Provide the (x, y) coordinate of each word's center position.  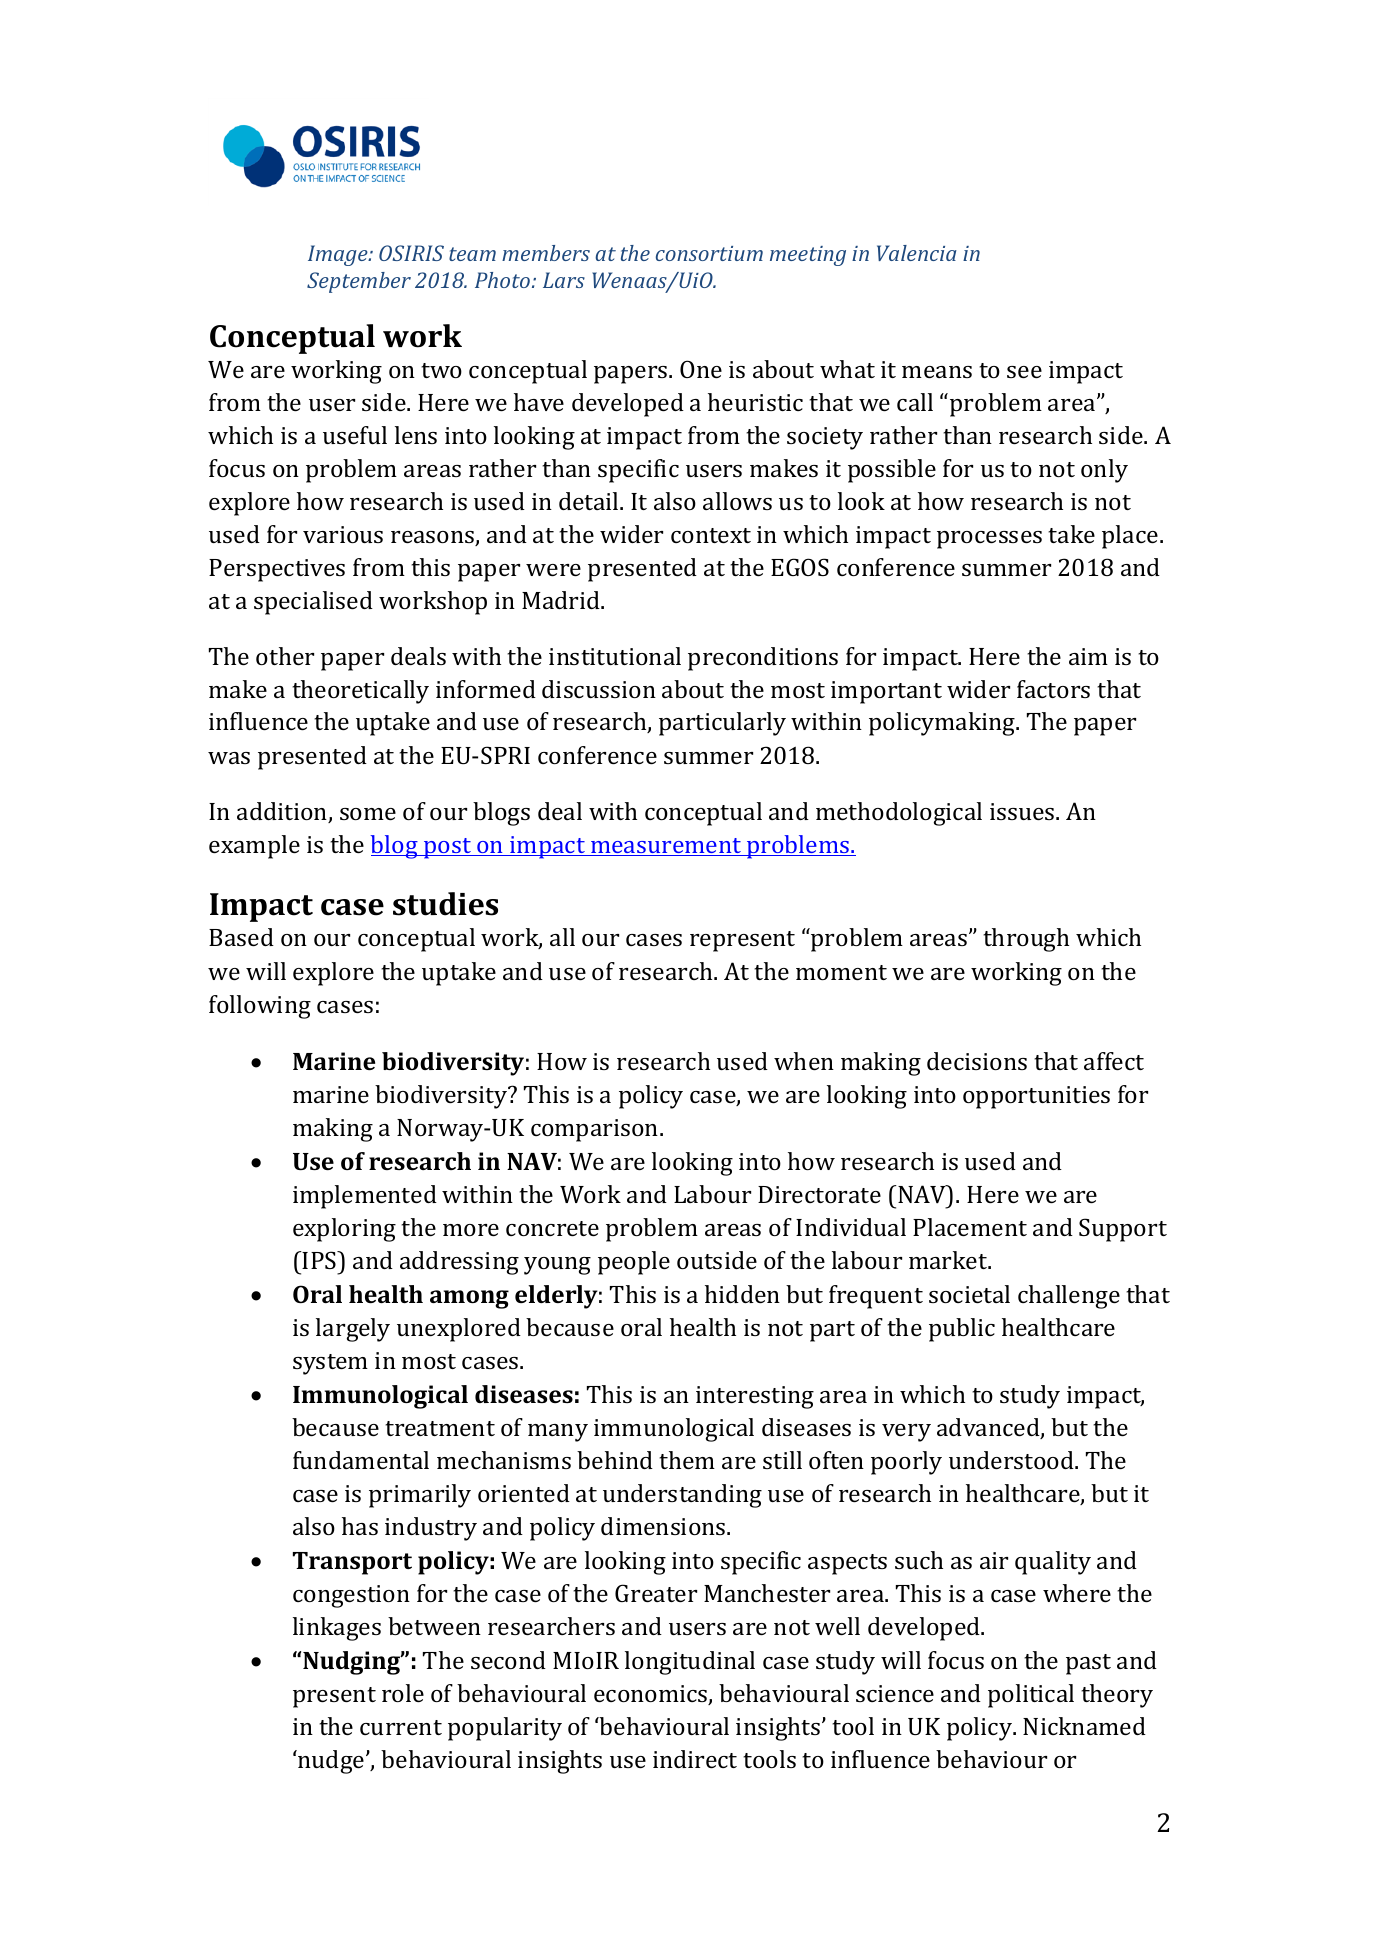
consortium (709, 253)
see (1024, 372)
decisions (977, 1061)
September (359, 282)
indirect (695, 1759)
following (260, 1007)
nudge (331, 1762)
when (804, 1061)
